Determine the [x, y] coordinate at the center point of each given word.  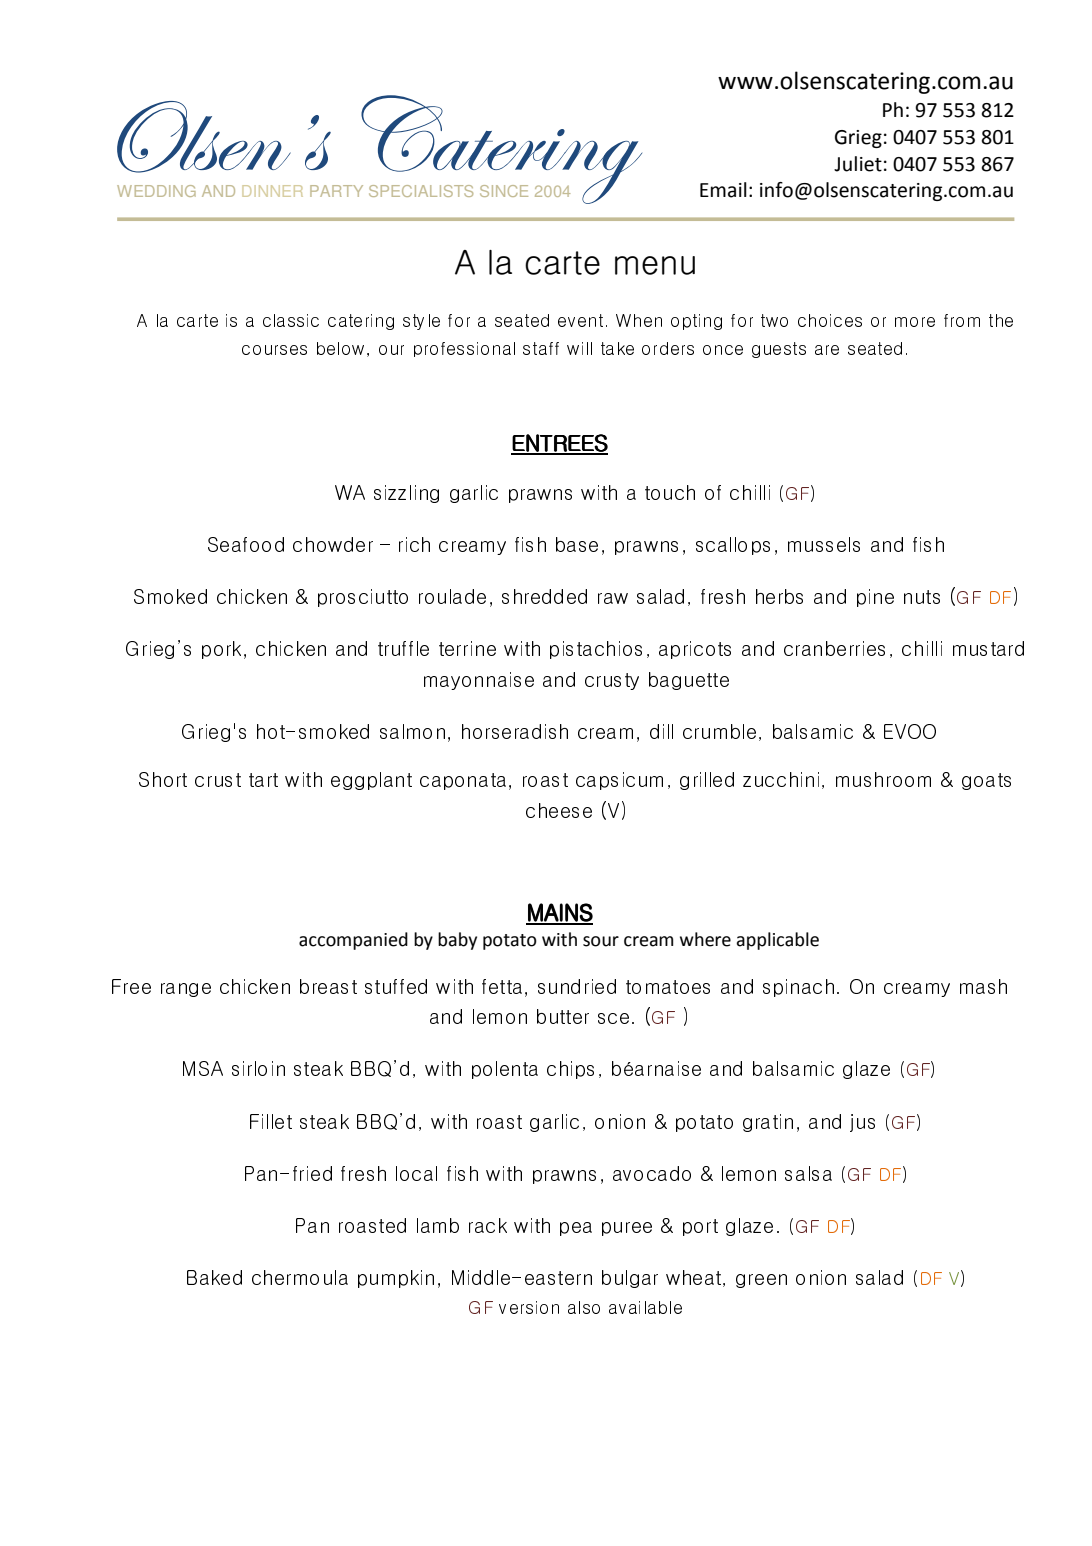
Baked [214, 1277]
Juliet [858, 164]
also [584, 1307]
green [761, 1281]
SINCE [504, 191]
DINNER [272, 191]
